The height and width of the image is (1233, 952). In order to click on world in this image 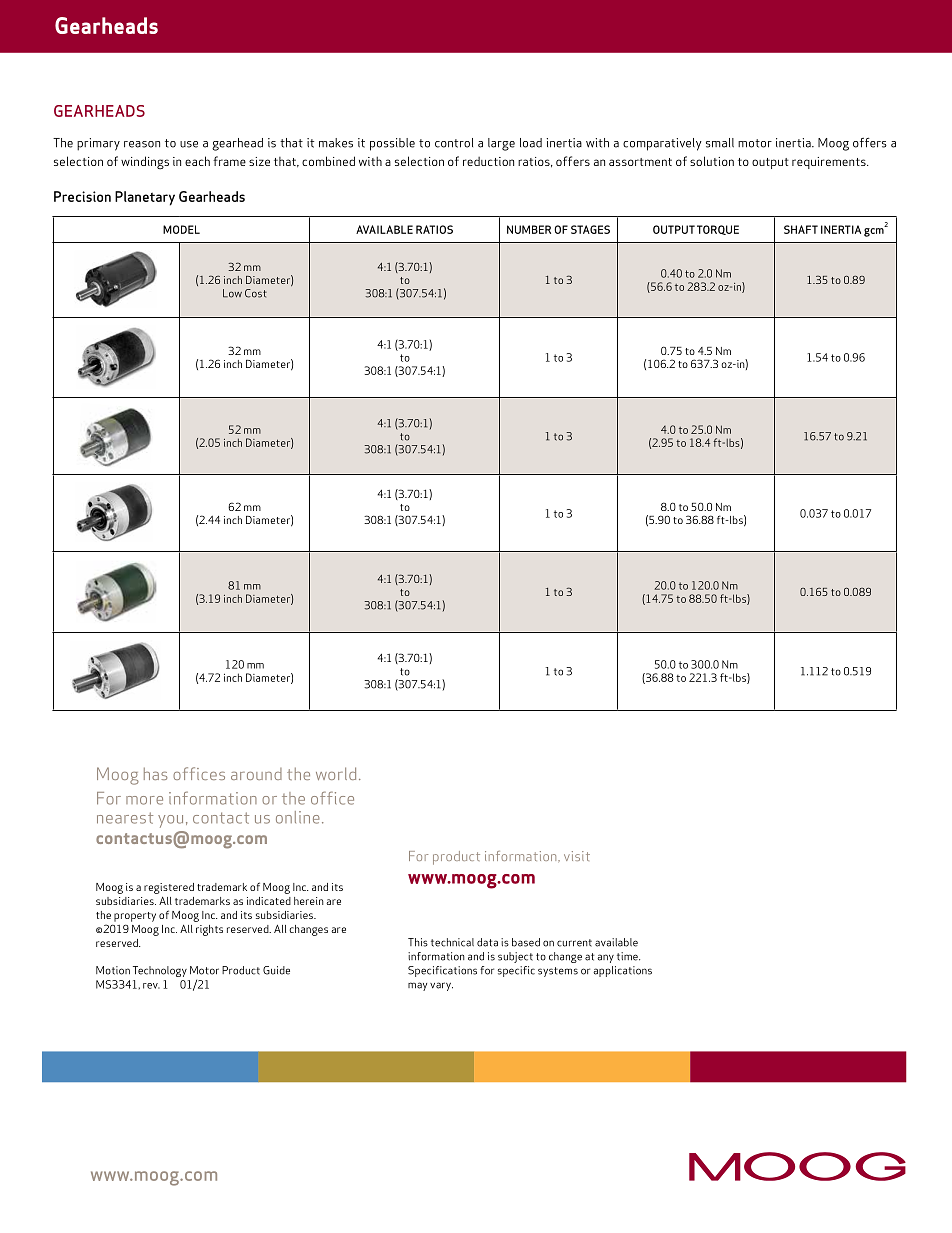, I will do `click(336, 773)`.
